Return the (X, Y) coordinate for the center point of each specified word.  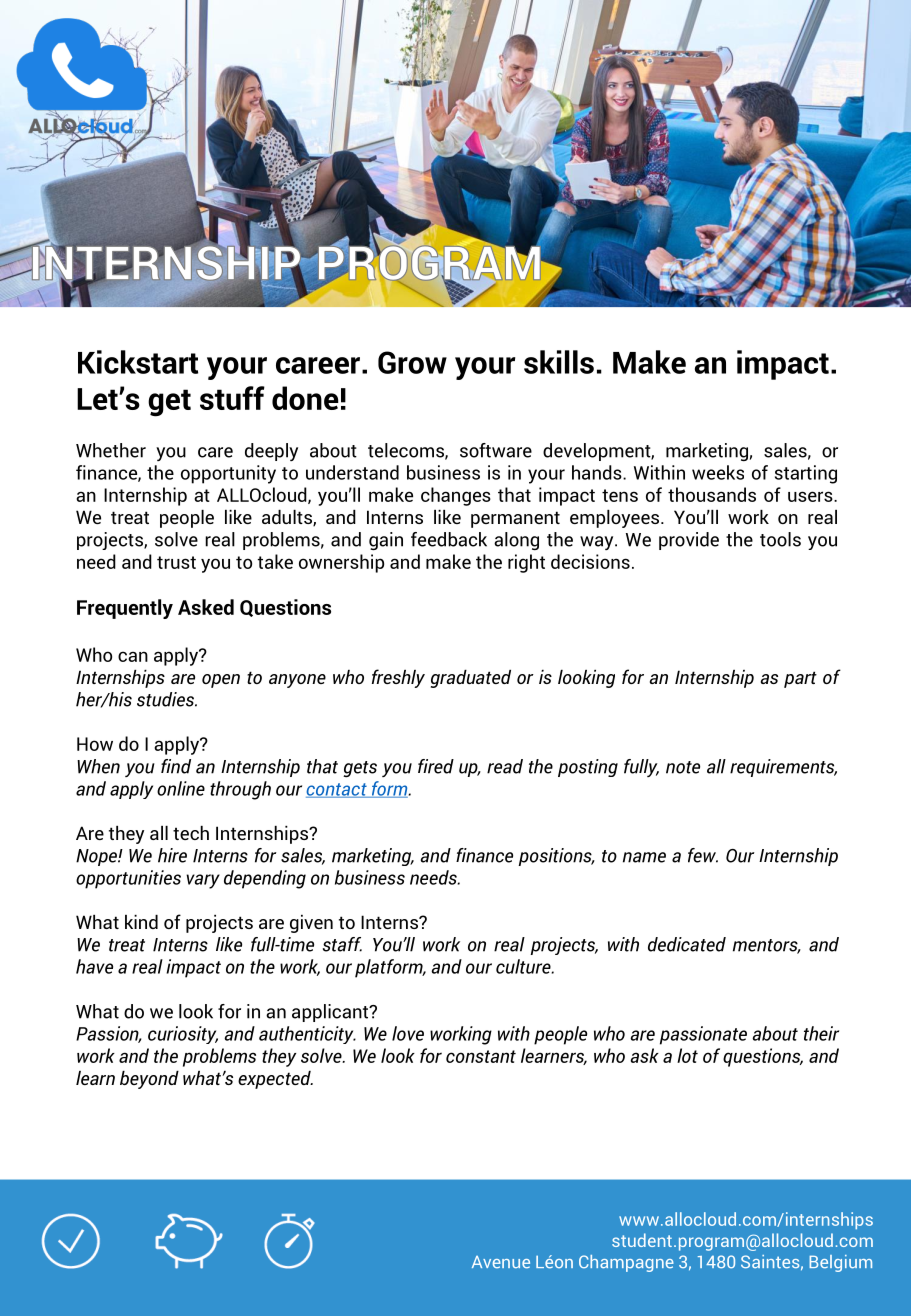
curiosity (183, 1035)
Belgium (840, 1263)
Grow (412, 362)
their (821, 1033)
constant (481, 1056)
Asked (206, 607)
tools (780, 539)
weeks (718, 472)
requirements (783, 768)
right (526, 563)
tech (191, 833)
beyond (149, 1080)
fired (436, 766)
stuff (232, 398)
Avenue (501, 1262)
